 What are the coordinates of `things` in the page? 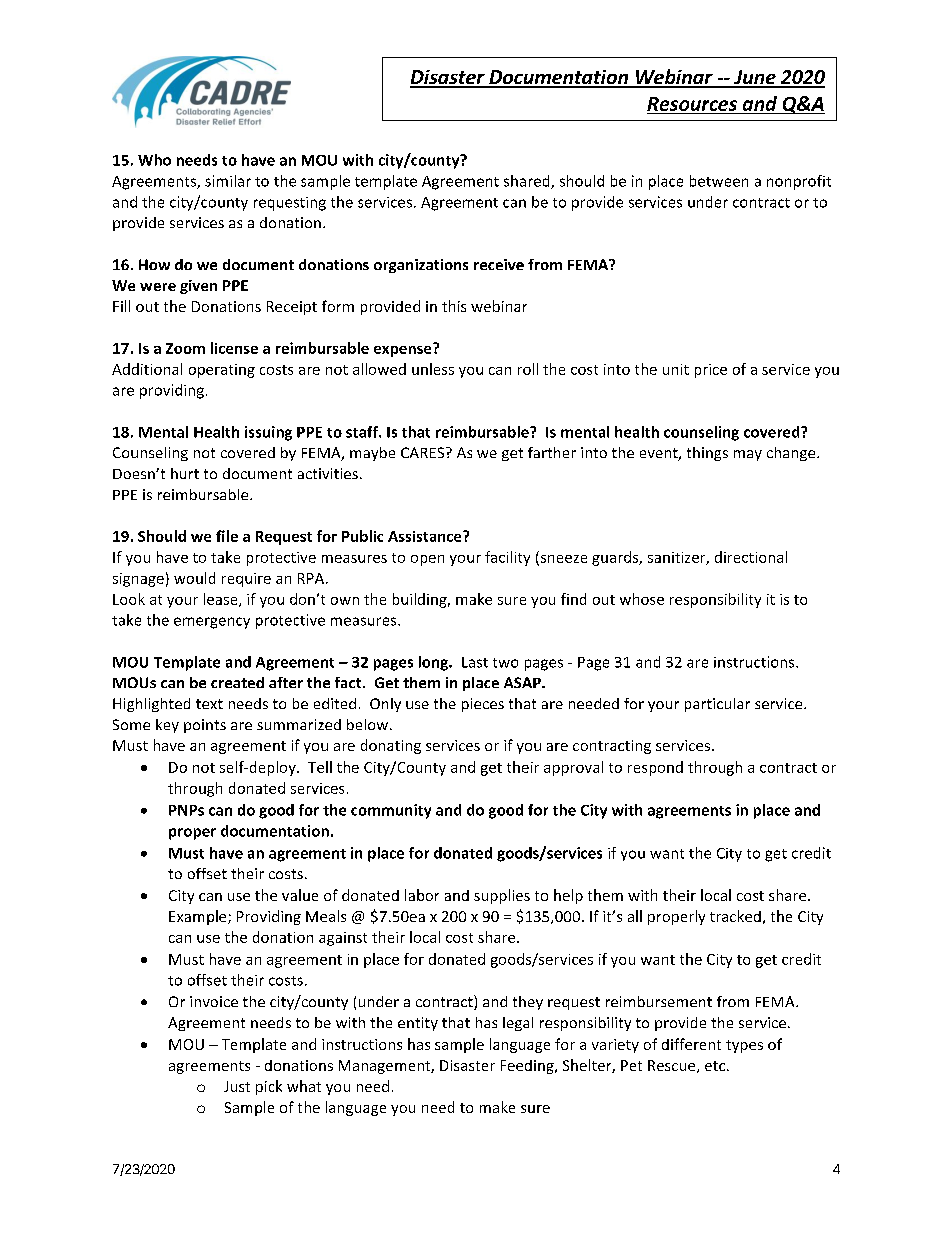 It's located at (707, 454).
